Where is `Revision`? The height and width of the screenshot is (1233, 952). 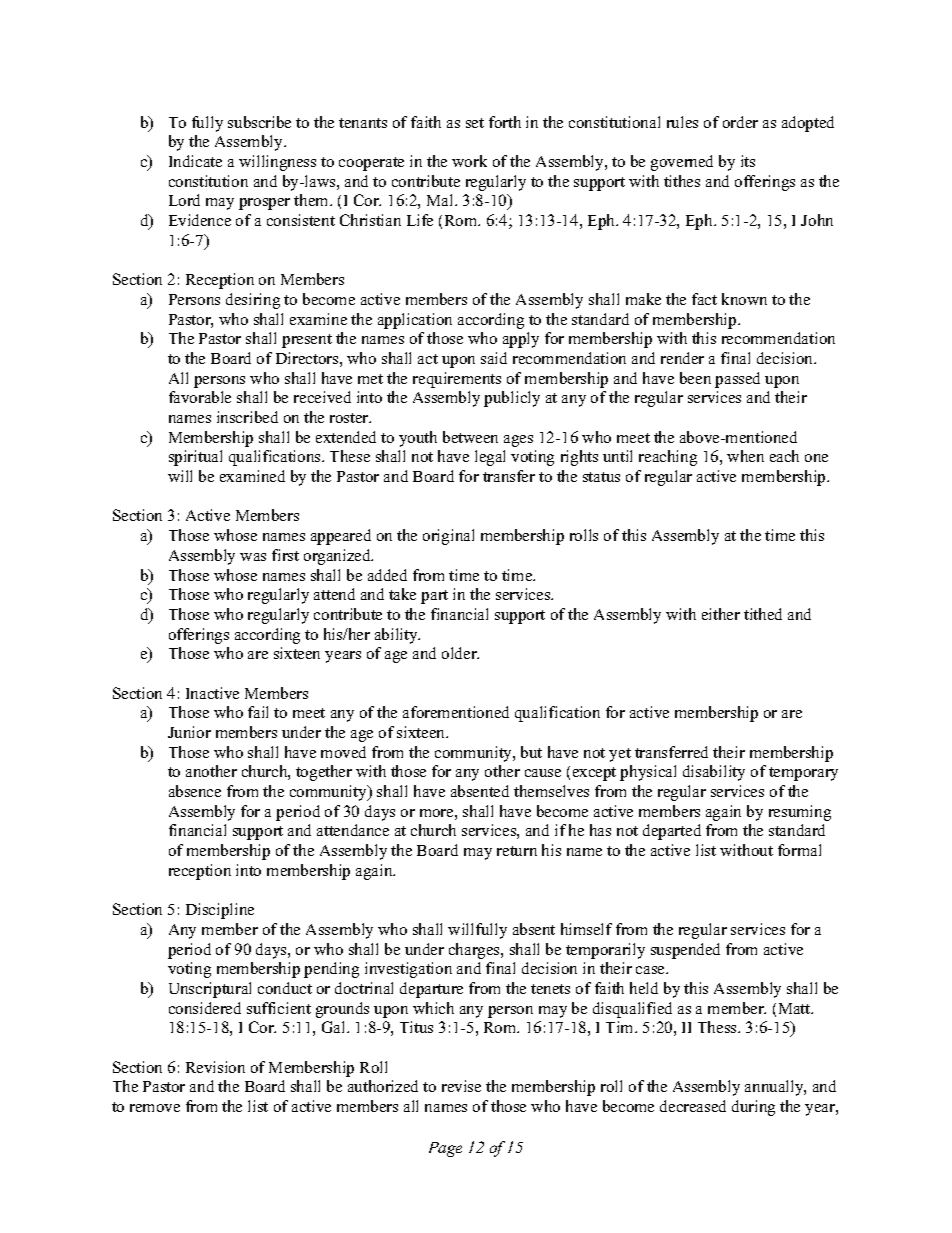
Revision is located at coordinates (215, 1067).
